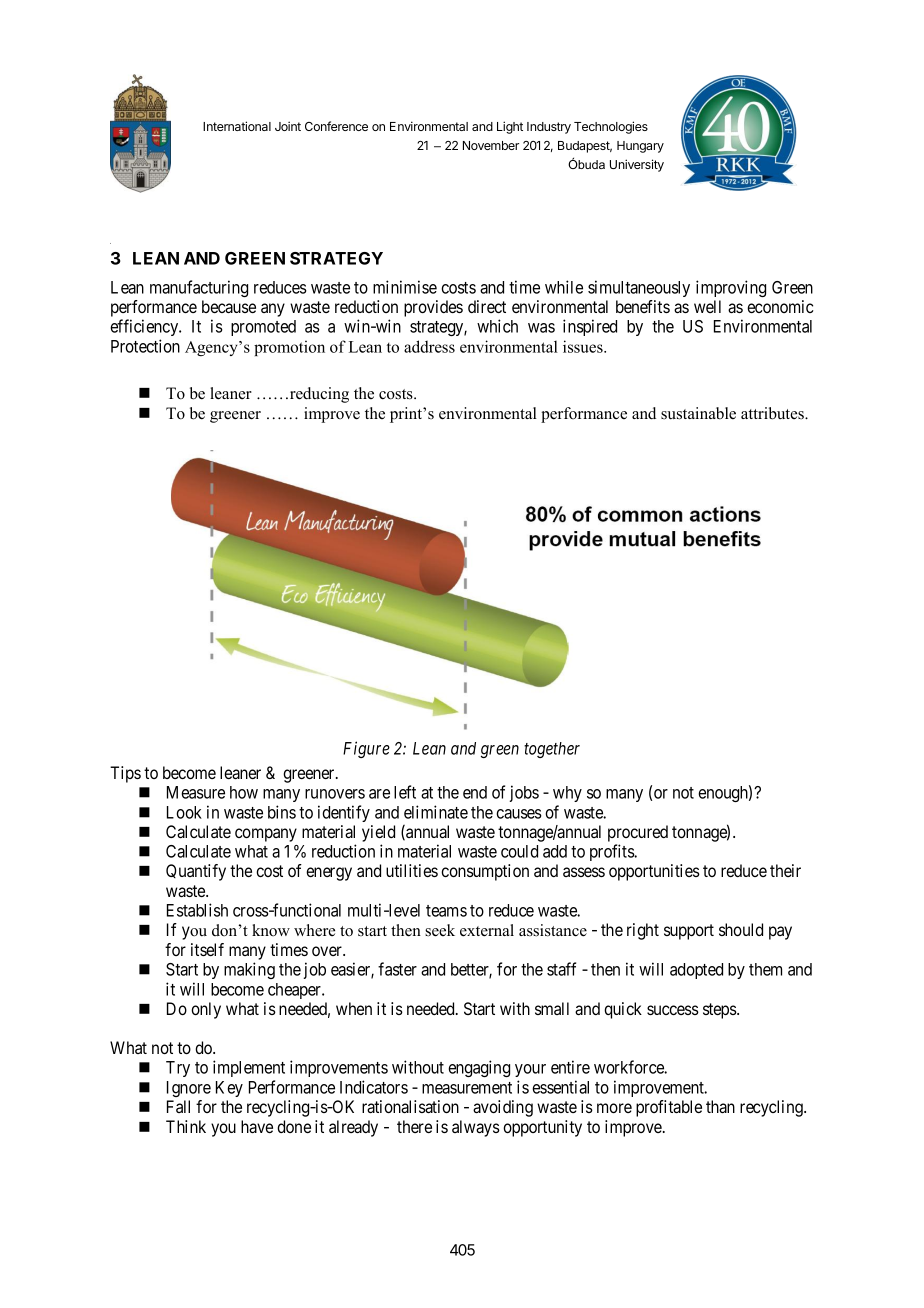 This screenshot has height=1308, width=924. What do you see at coordinates (189, 1089) in the screenshot?
I see `Ignore` at bounding box center [189, 1089].
